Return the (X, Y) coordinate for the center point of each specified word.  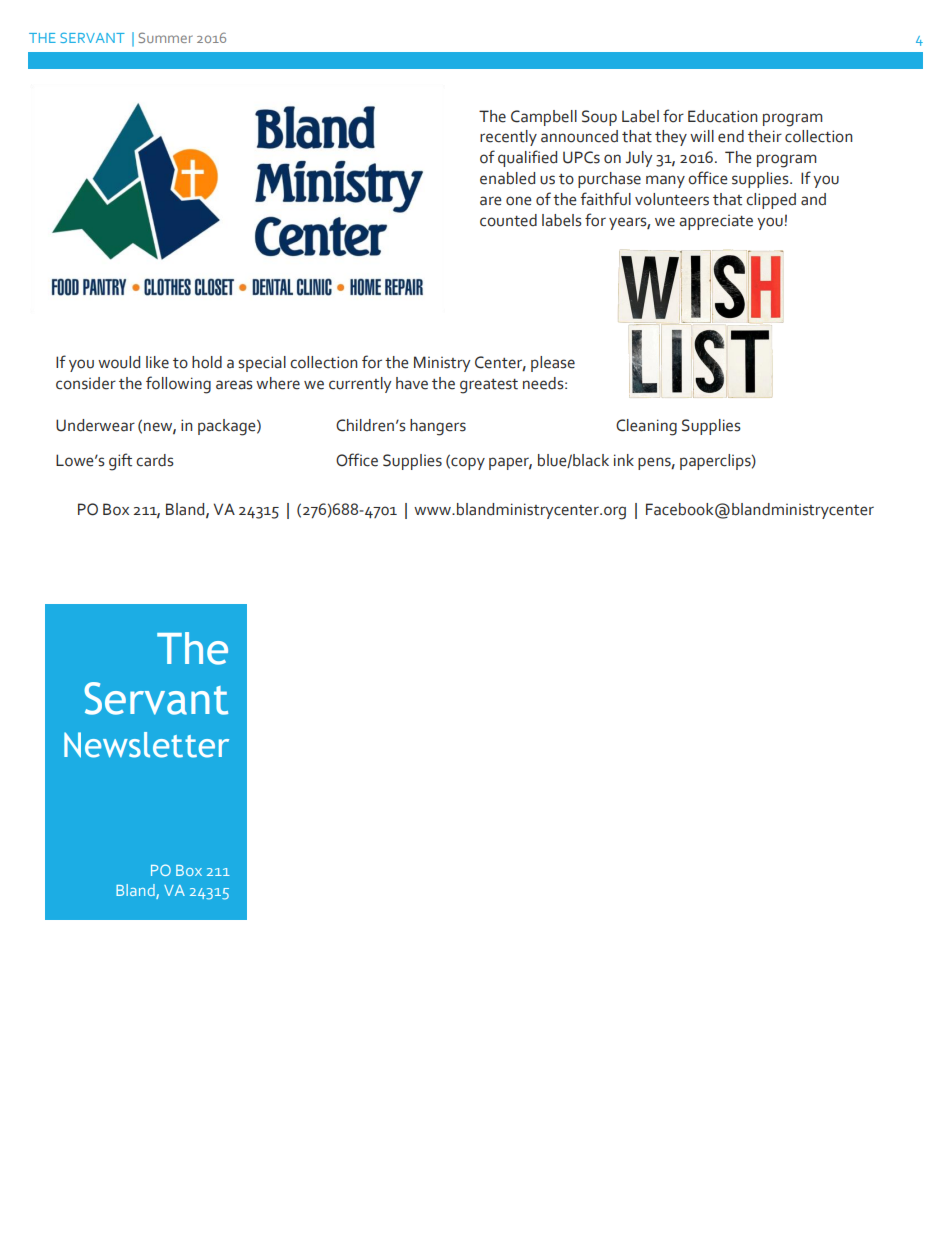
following (178, 385)
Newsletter (146, 745)
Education (722, 116)
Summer (166, 37)
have (412, 383)
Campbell (544, 118)
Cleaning (646, 427)
